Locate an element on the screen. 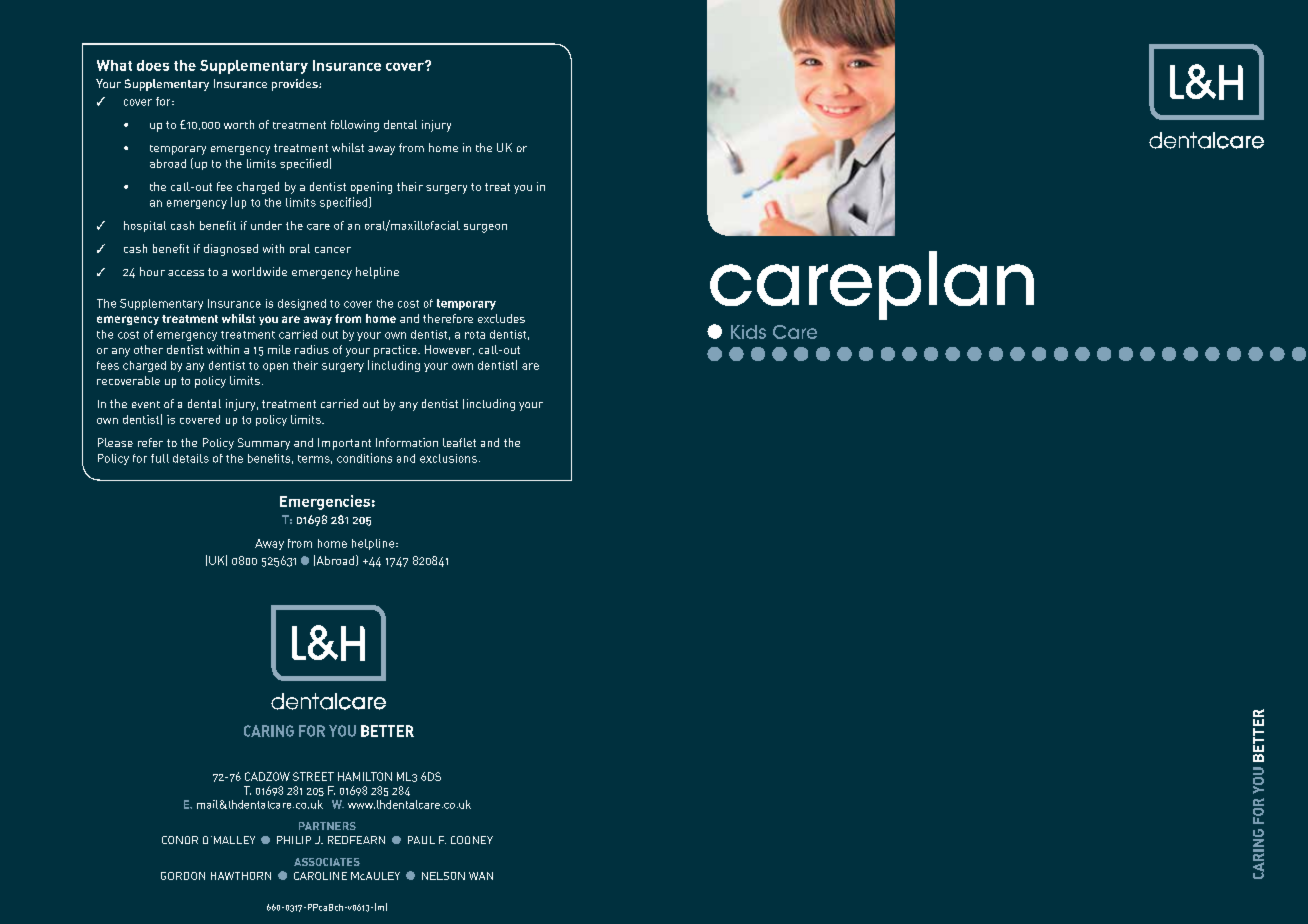 The image size is (1308, 924). surgeon is located at coordinates (485, 228).
